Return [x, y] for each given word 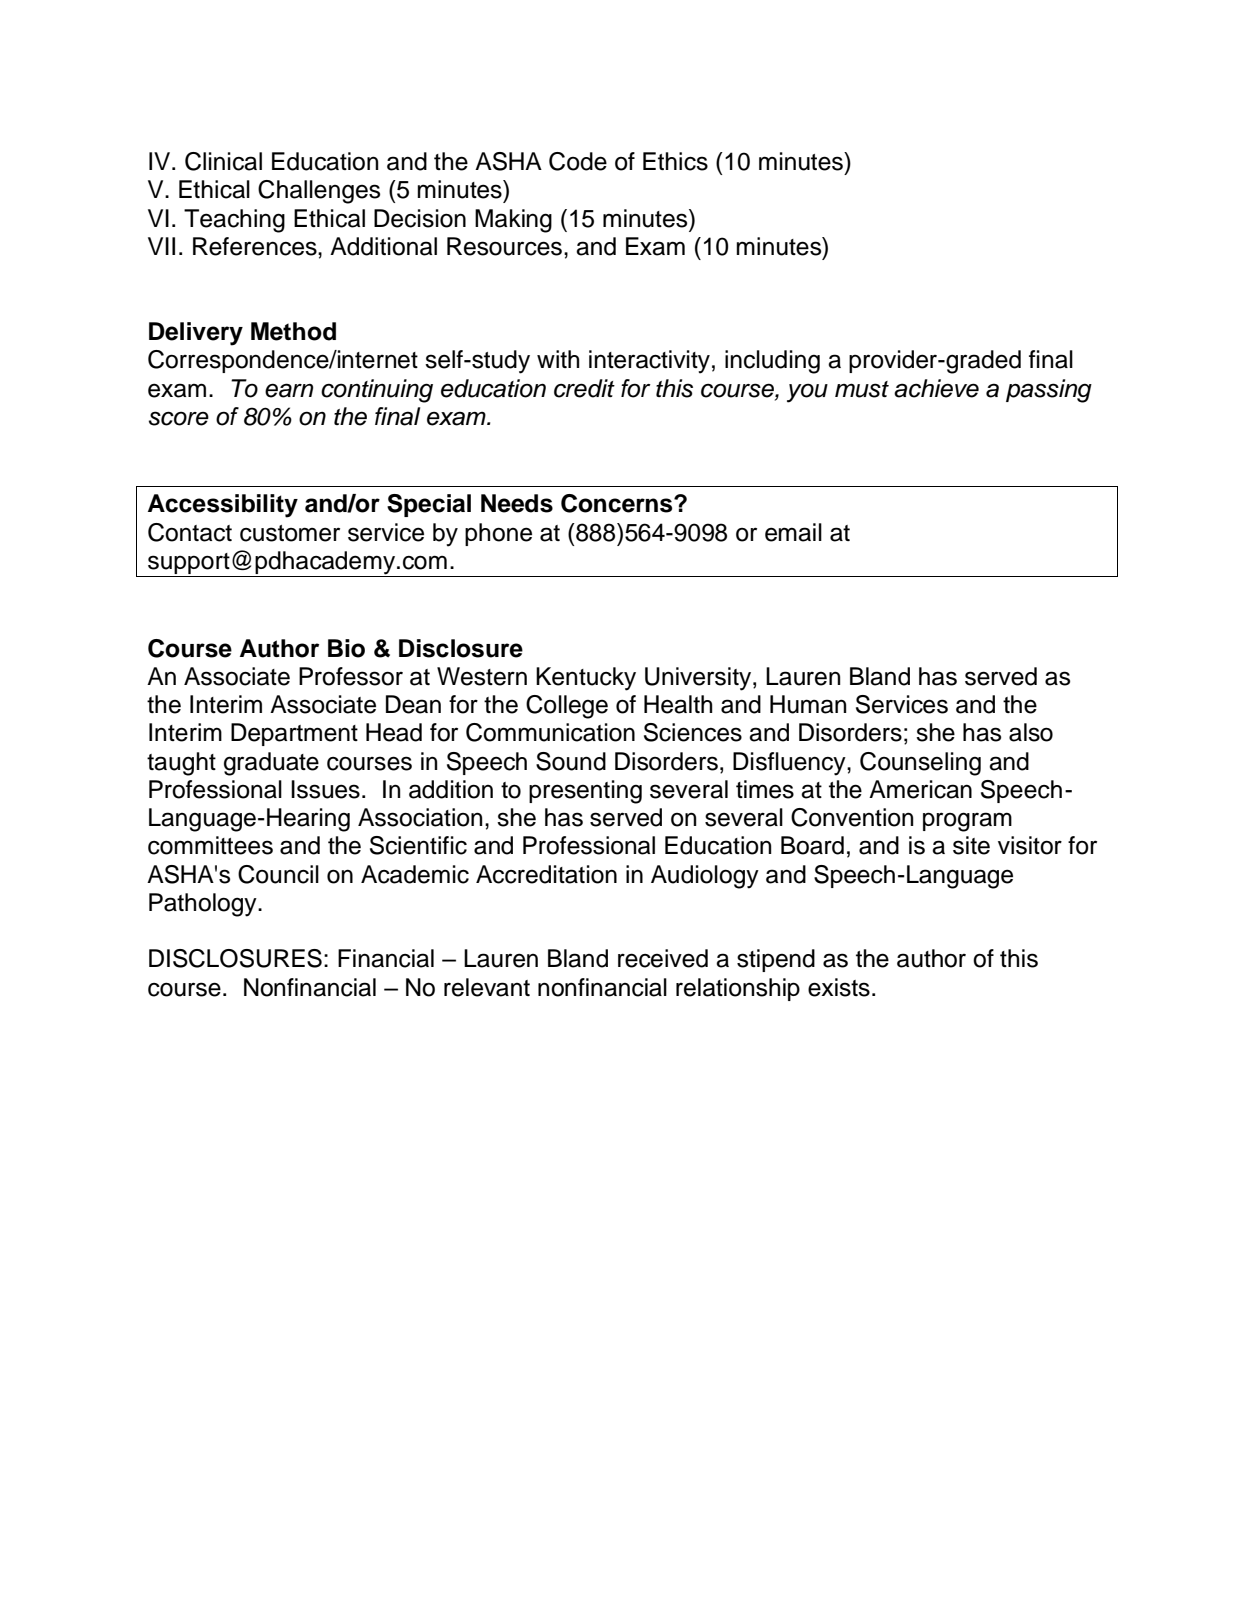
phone [498, 534]
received [663, 958]
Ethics [675, 161]
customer [290, 533]
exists [839, 987]
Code [578, 161]
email [793, 532]
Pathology [204, 905]
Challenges [319, 192]
